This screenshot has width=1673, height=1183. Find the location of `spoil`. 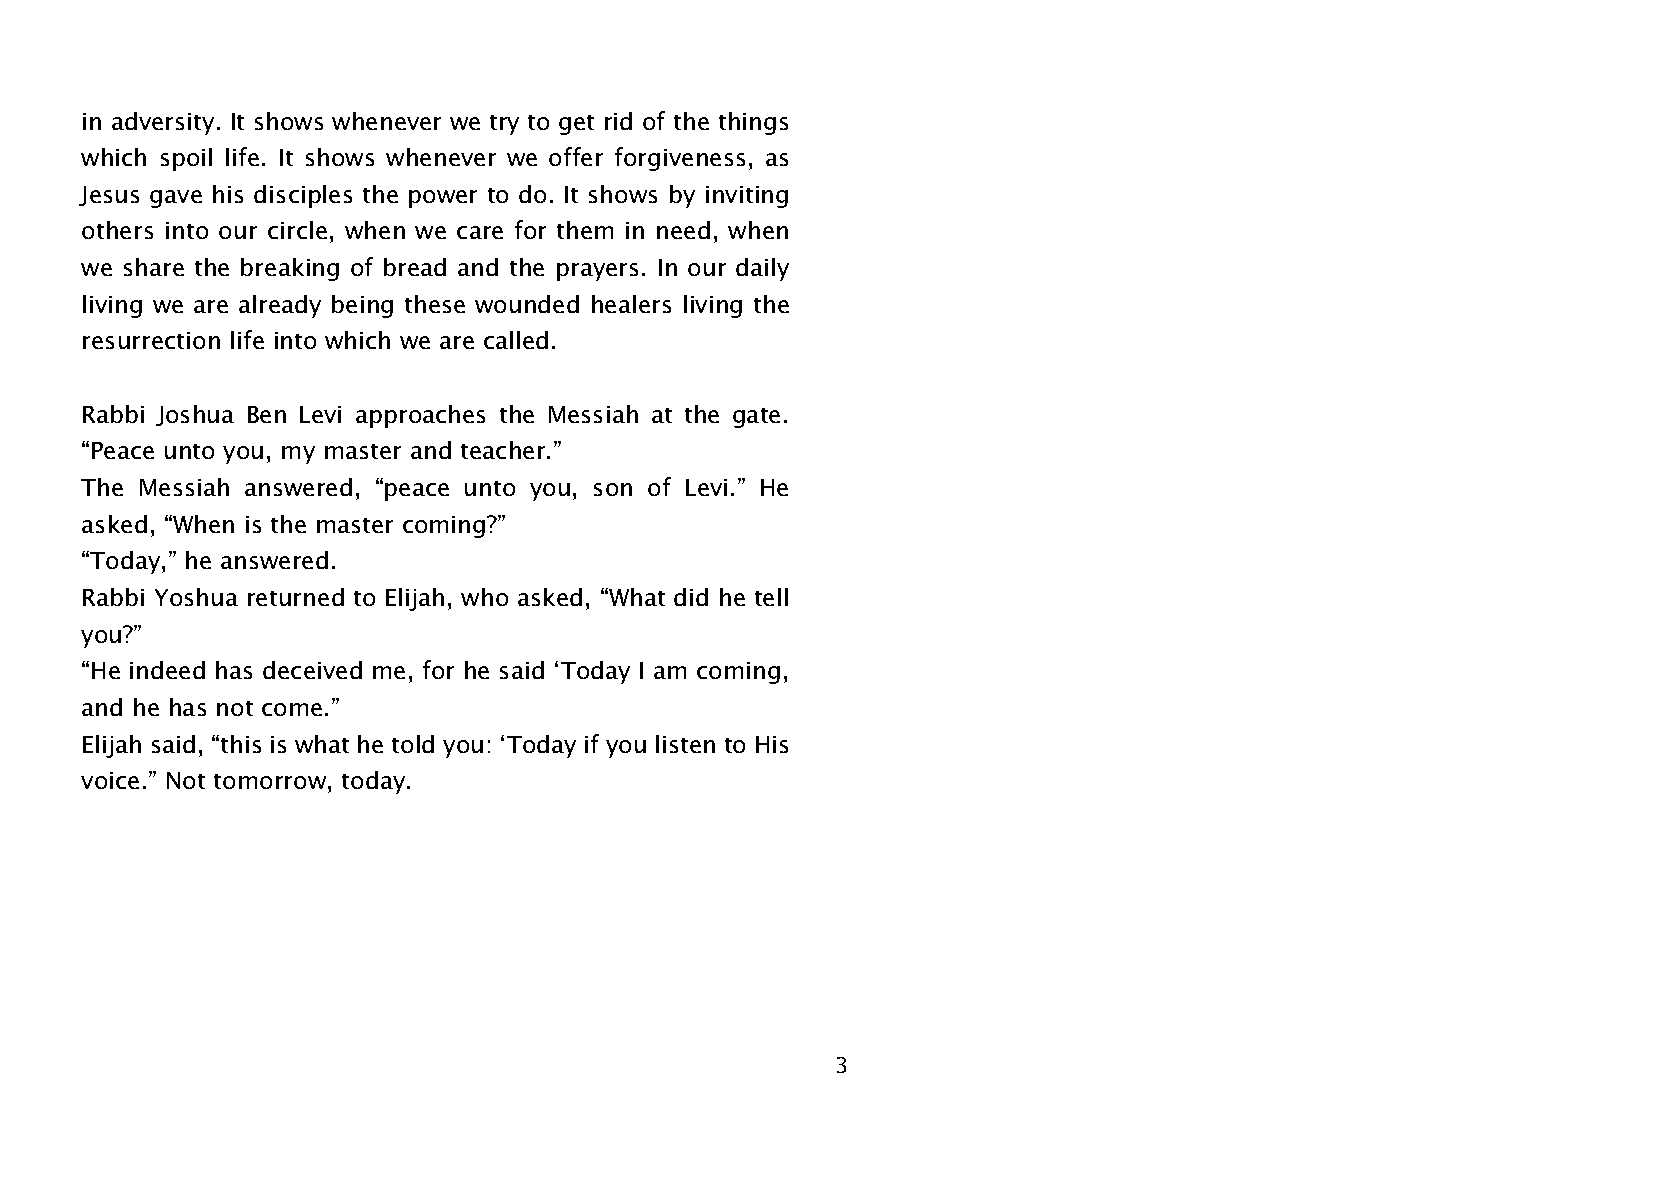

spoil is located at coordinates (186, 159).
